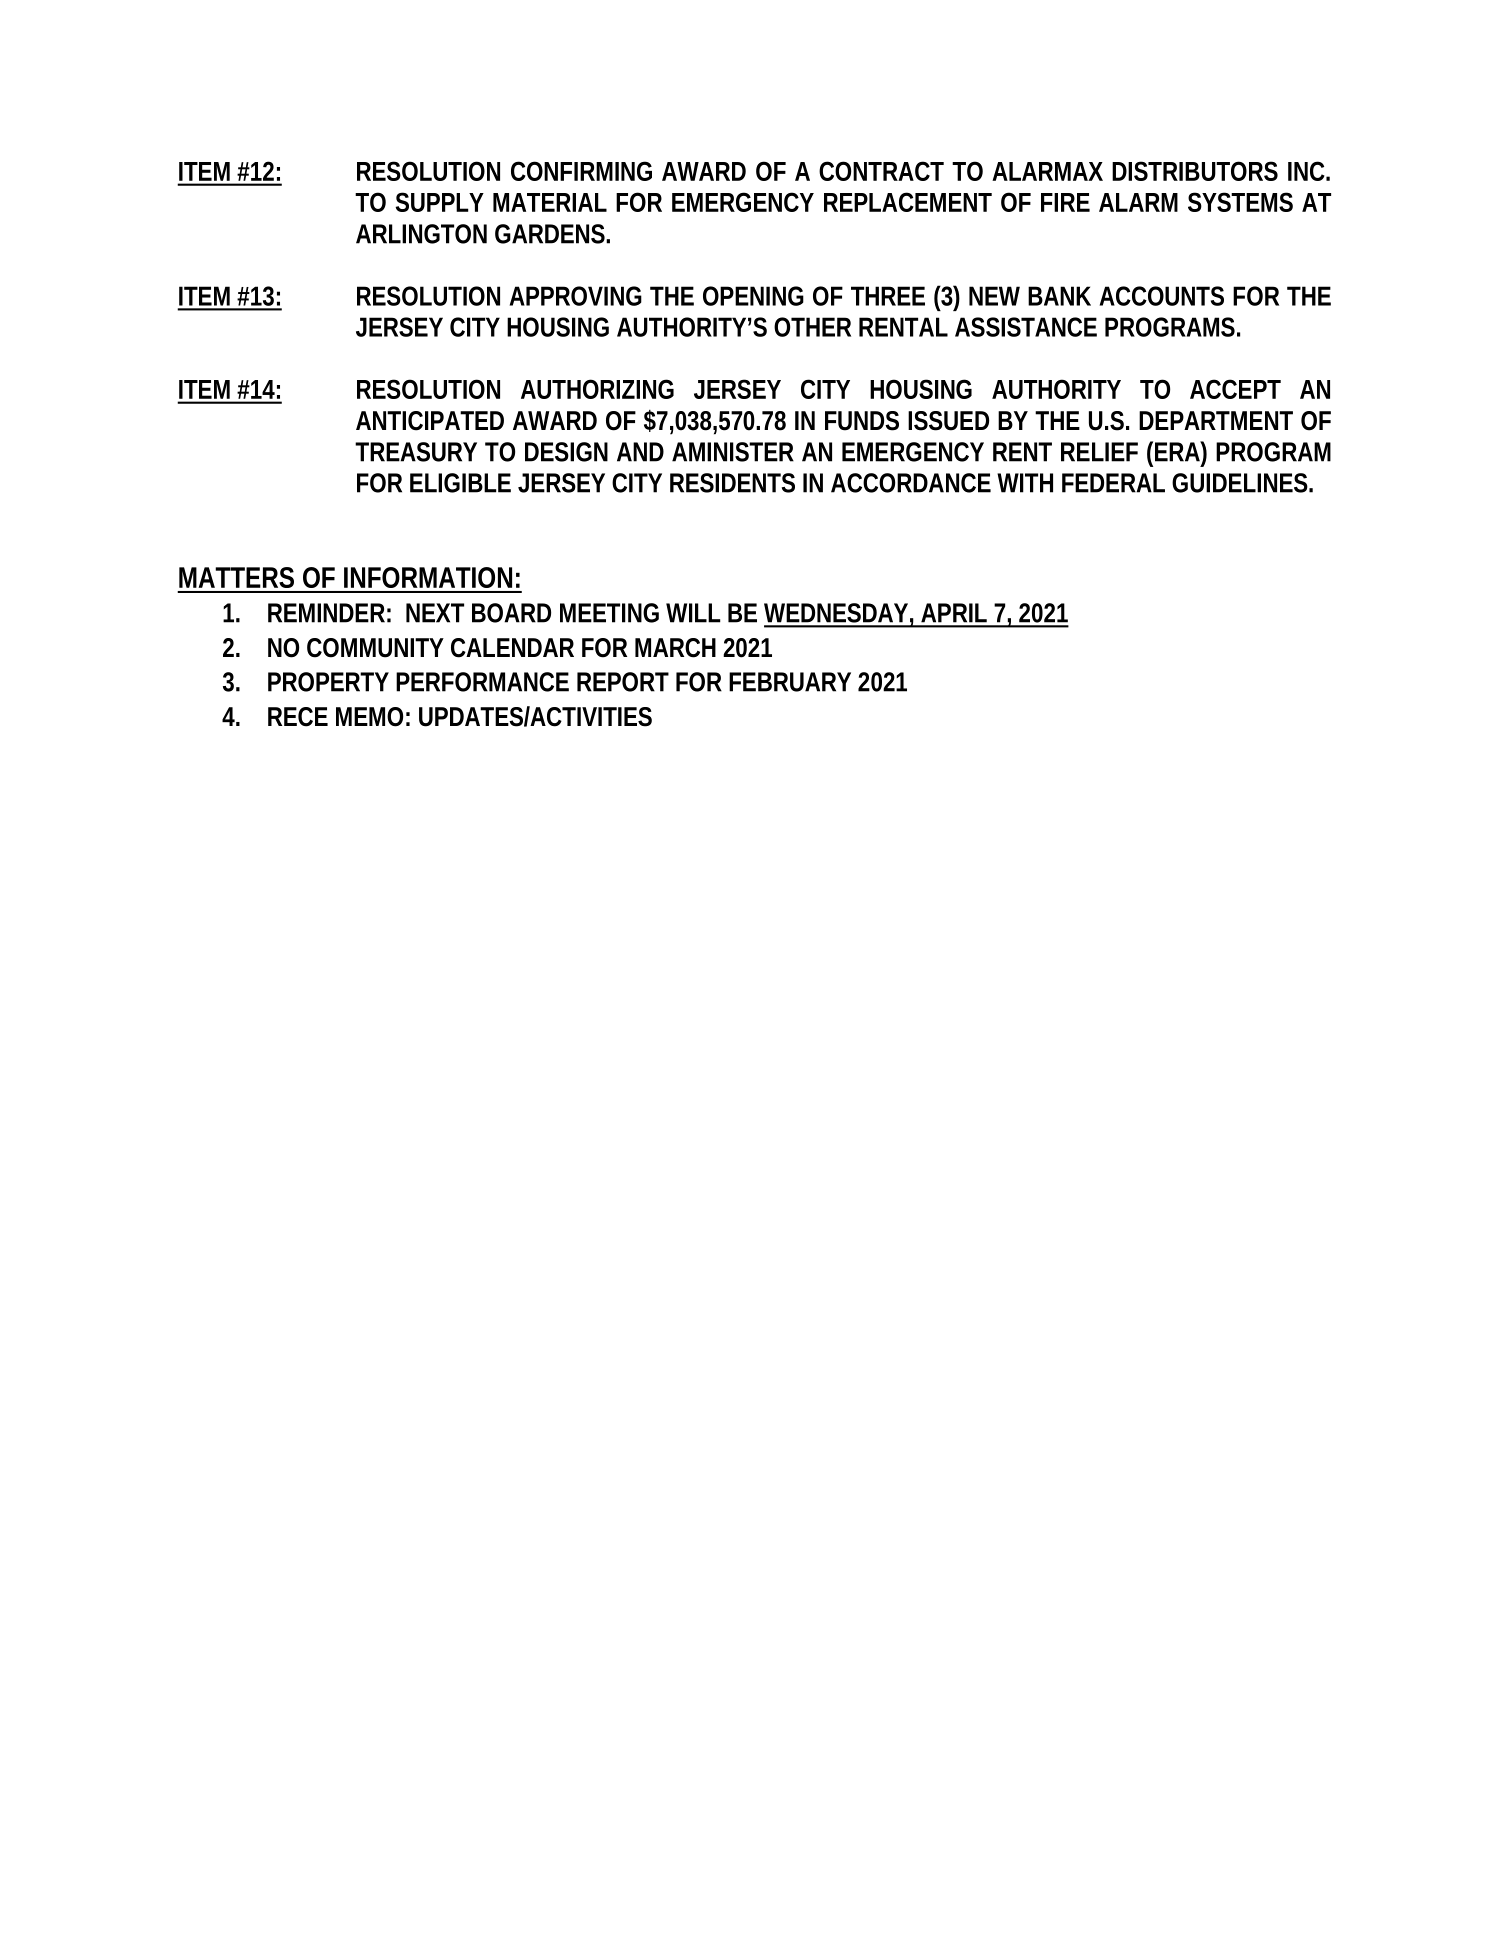 This document has width=1511, height=1955. Describe the element at coordinates (326, 613) in the document. I see `REMINDER` at that location.
